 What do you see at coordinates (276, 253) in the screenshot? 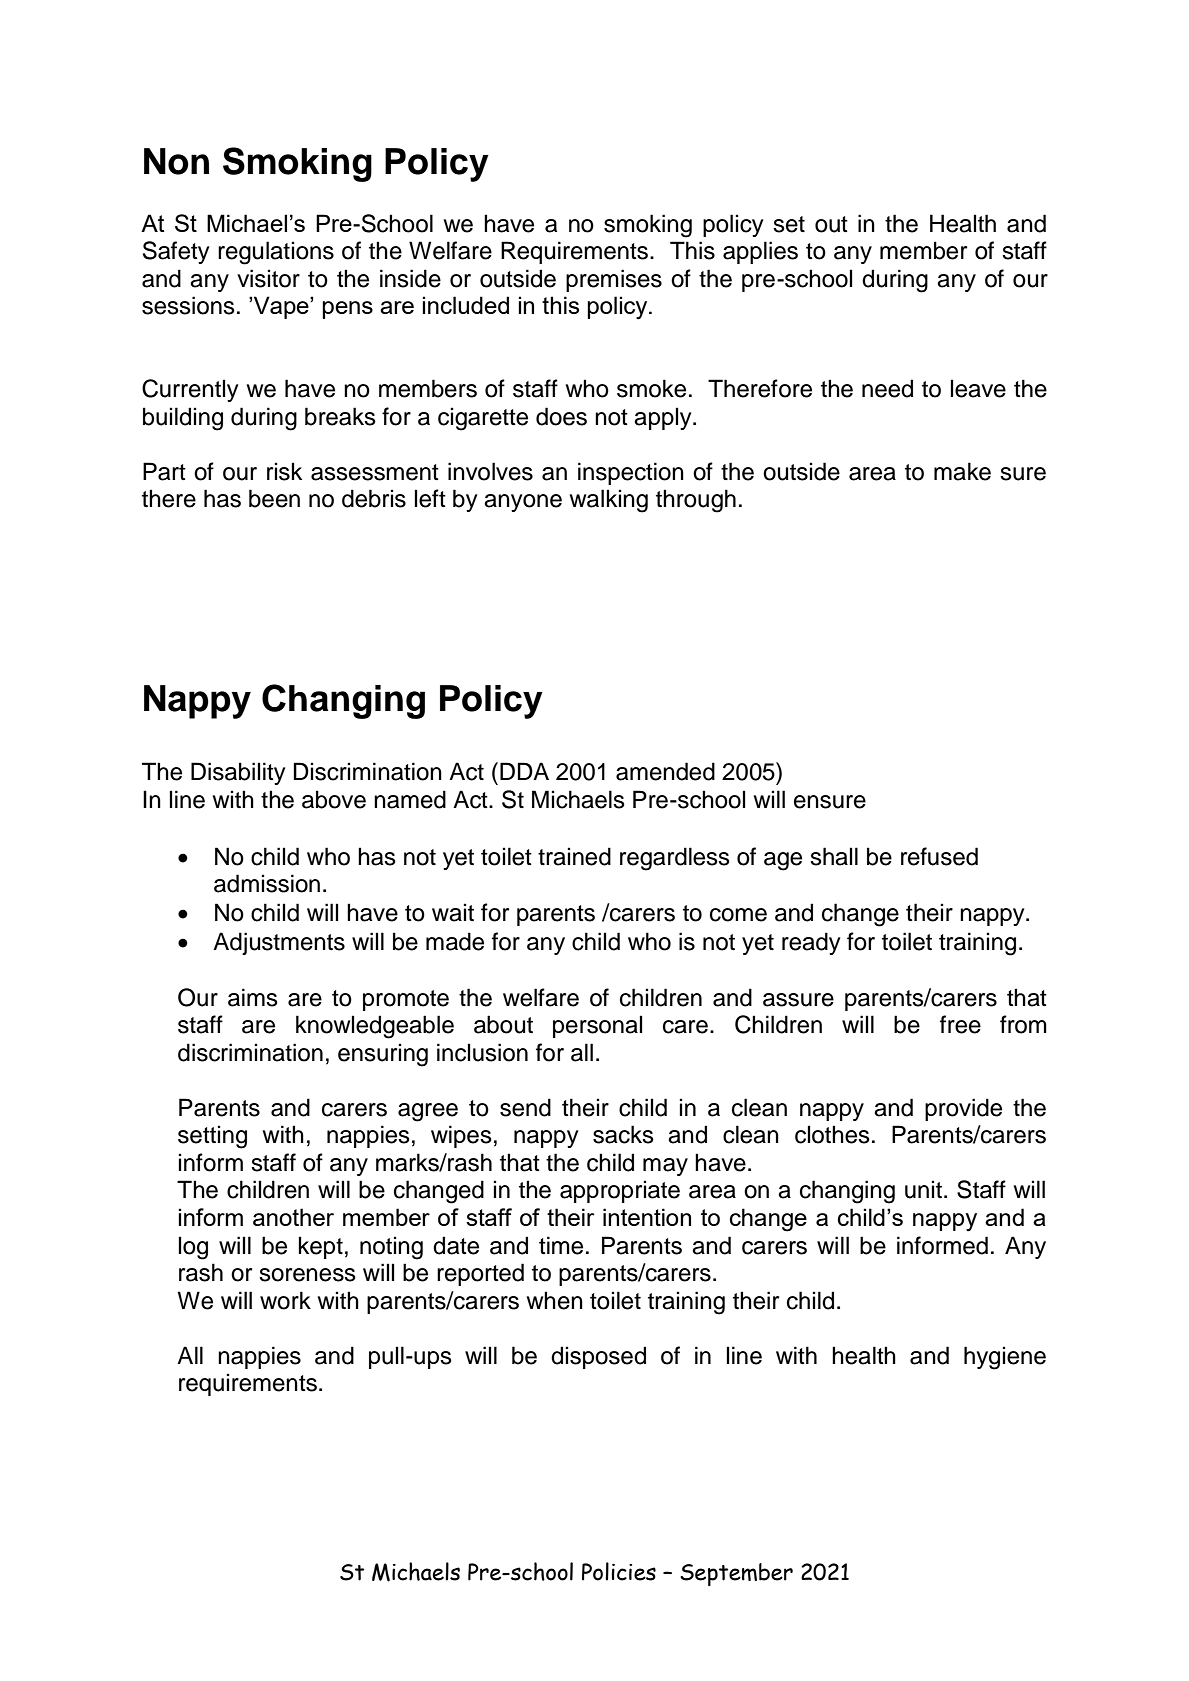
I see `regulations` at bounding box center [276, 253].
